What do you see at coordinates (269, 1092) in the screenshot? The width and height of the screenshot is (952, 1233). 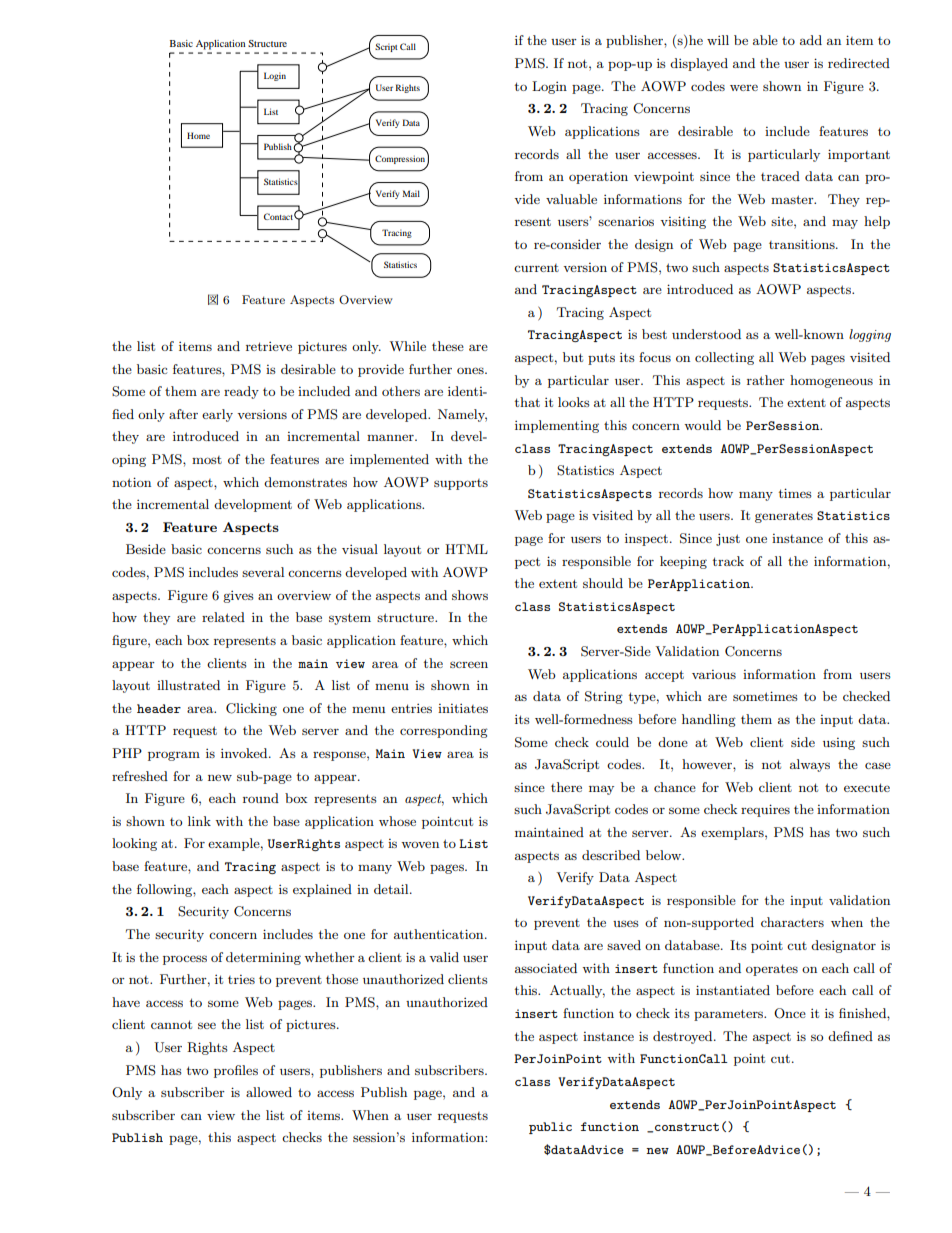 I see `allowed` at bounding box center [269, 1092].
